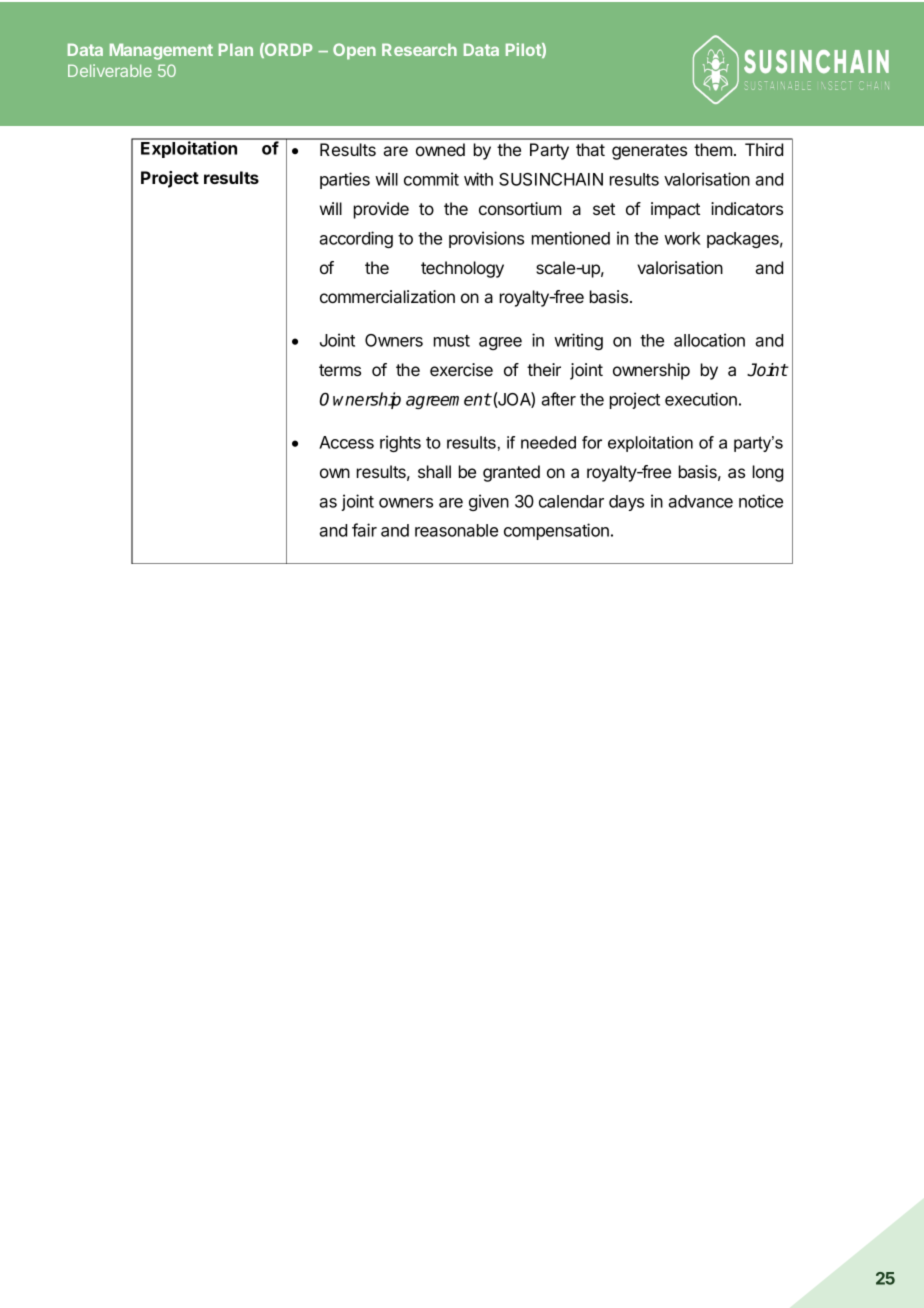 Image resolution: width=924 pixels, height=1308 pixels. I want to click on fair, so click(364, 530).
